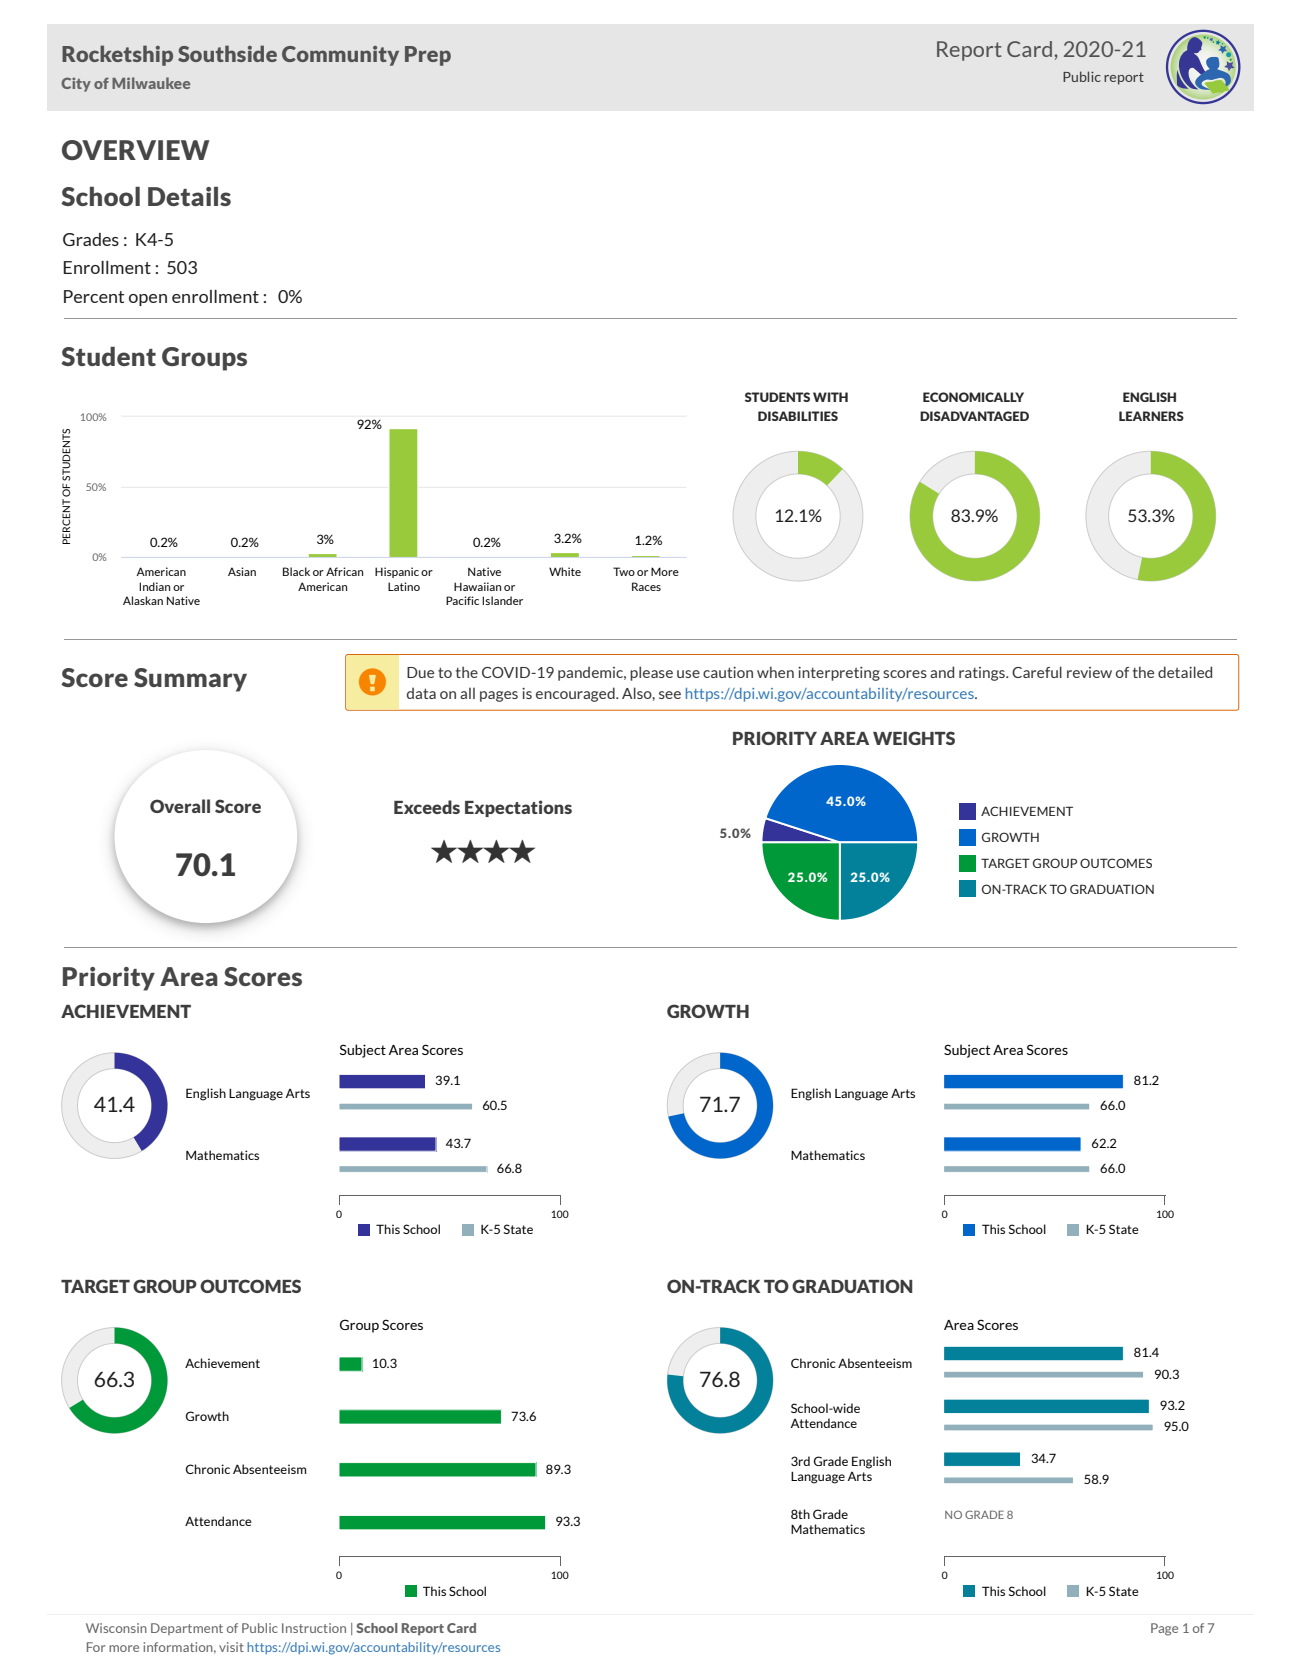 The image size is (1298, 1679). What do you see at coordinates (231, 1647) in the image?
I see `visit` at bounding box center [231, 1647].
